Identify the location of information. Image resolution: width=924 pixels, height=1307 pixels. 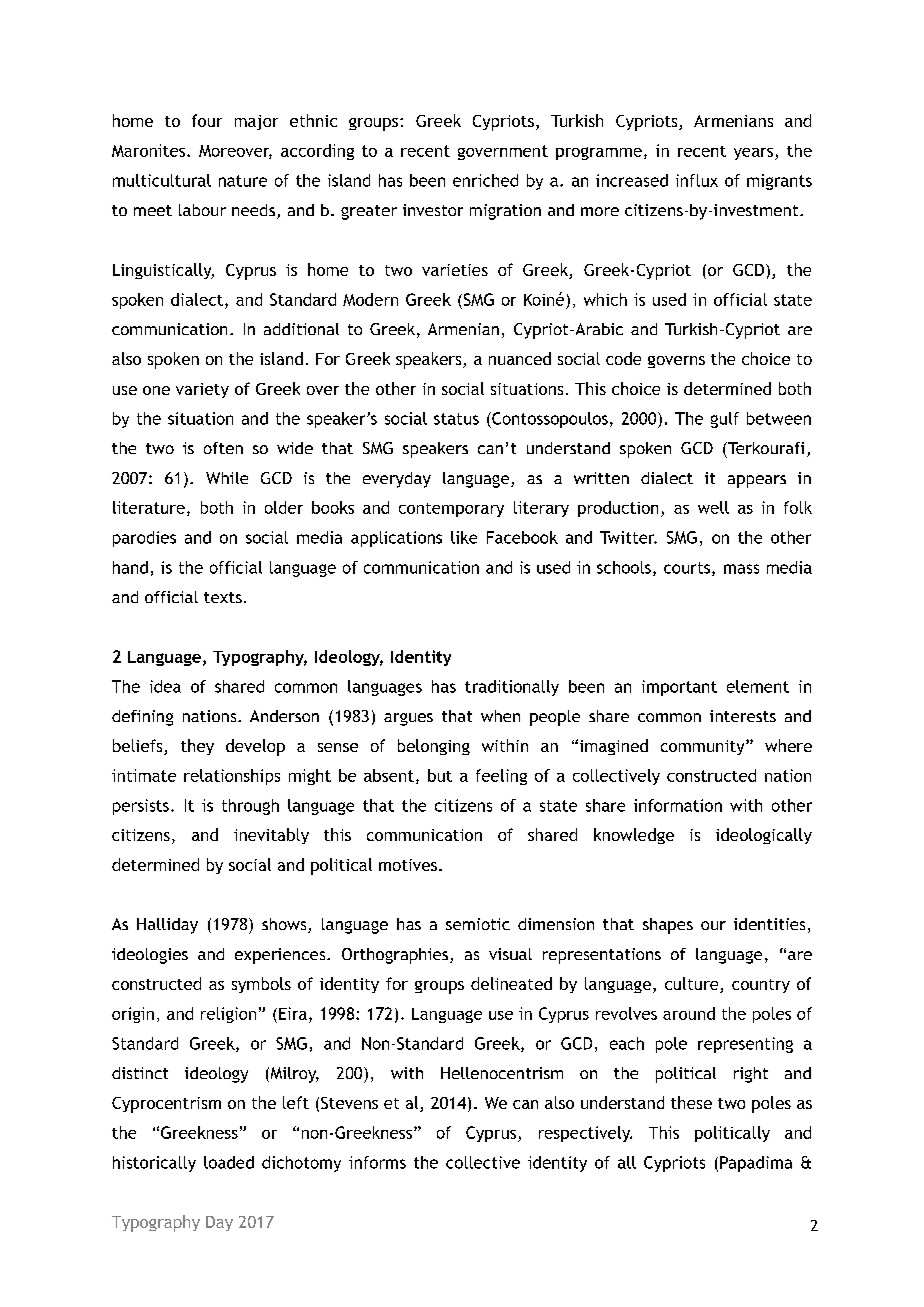
(678, 805).
